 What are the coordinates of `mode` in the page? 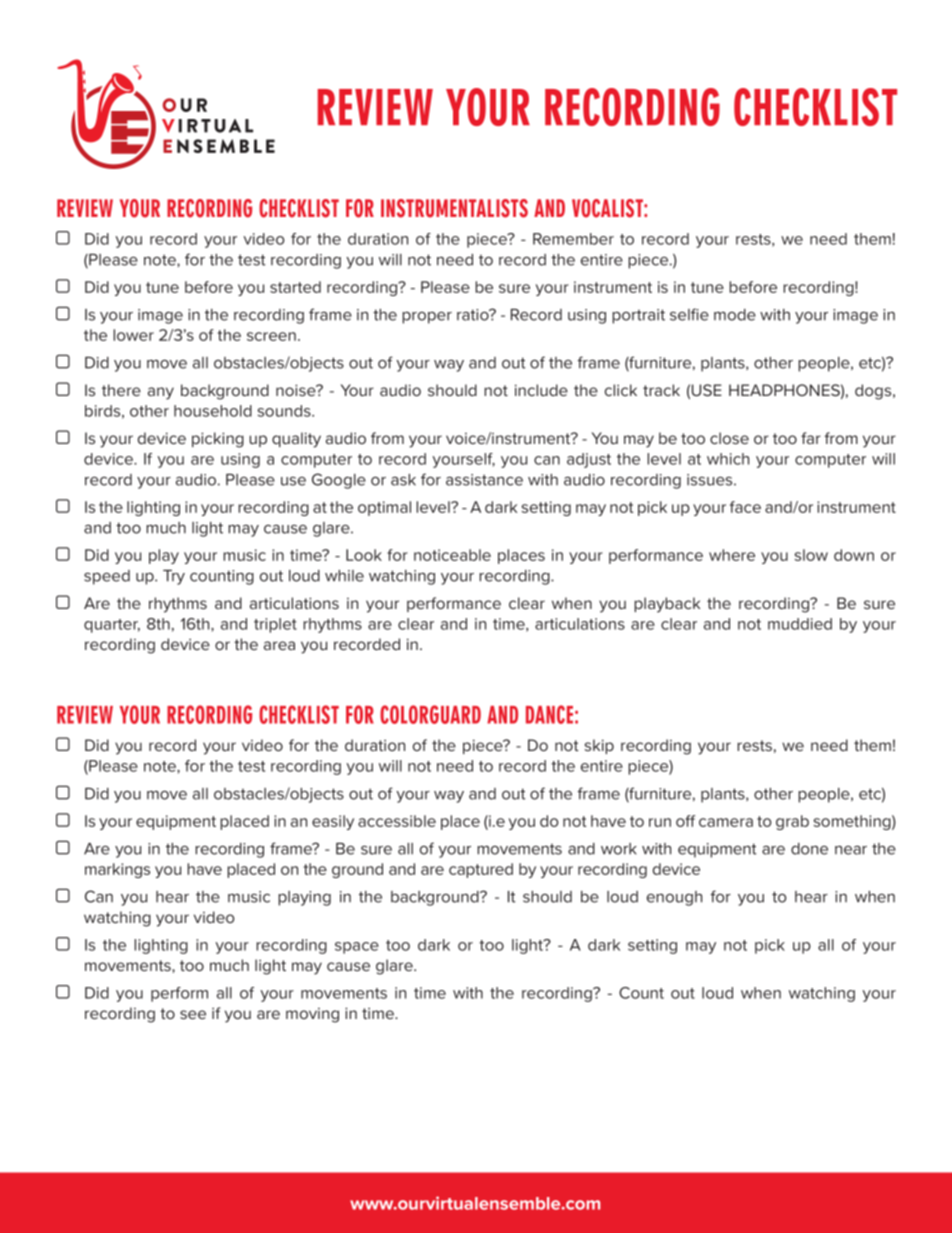 It's located at (735, 315).
